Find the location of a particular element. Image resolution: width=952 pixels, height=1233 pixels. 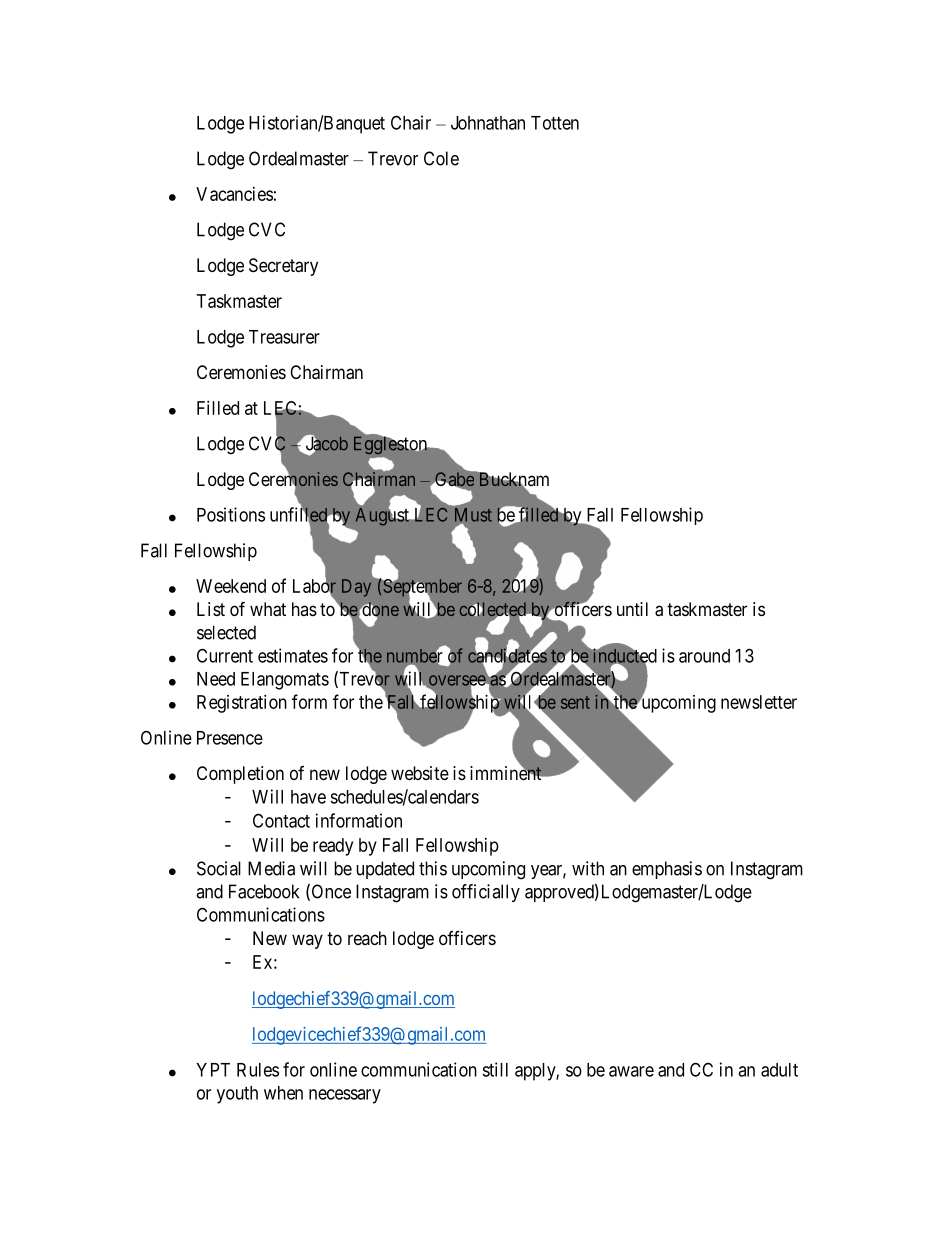

Vacancies is located at coordinates (234, 194).
